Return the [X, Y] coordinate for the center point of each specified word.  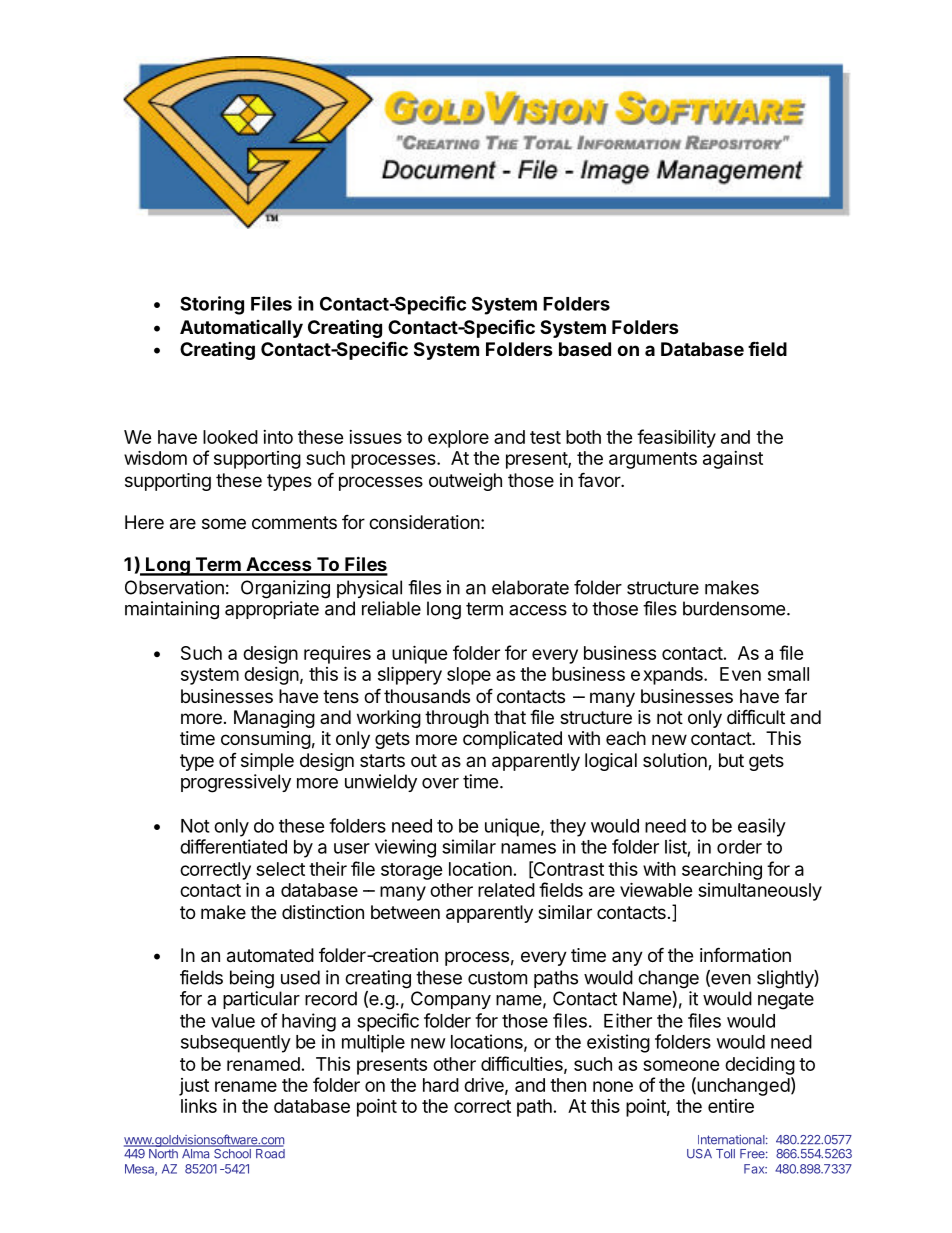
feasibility [676, 438]
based [585, 349]
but [731, 760]
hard [441, 1085]
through [457, 719]
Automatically [241, 329]
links [199, 1106]
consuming [266, 740]
